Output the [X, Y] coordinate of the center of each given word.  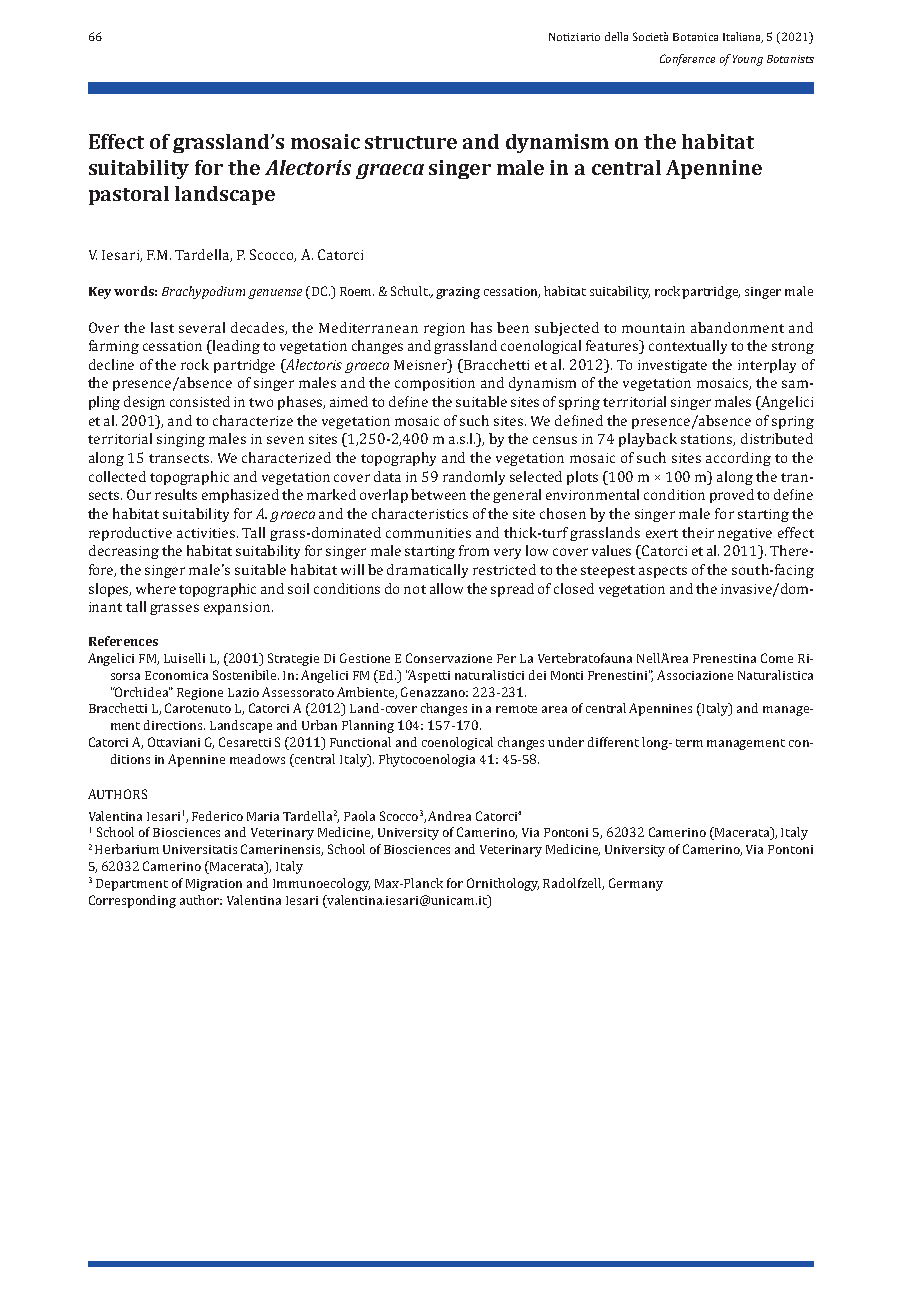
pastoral [129, 195]
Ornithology [503, 884]
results [176, 494]
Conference [687, 60]
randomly [474, 478]
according [738, 459]
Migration [214, 885]
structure [411, 142]
